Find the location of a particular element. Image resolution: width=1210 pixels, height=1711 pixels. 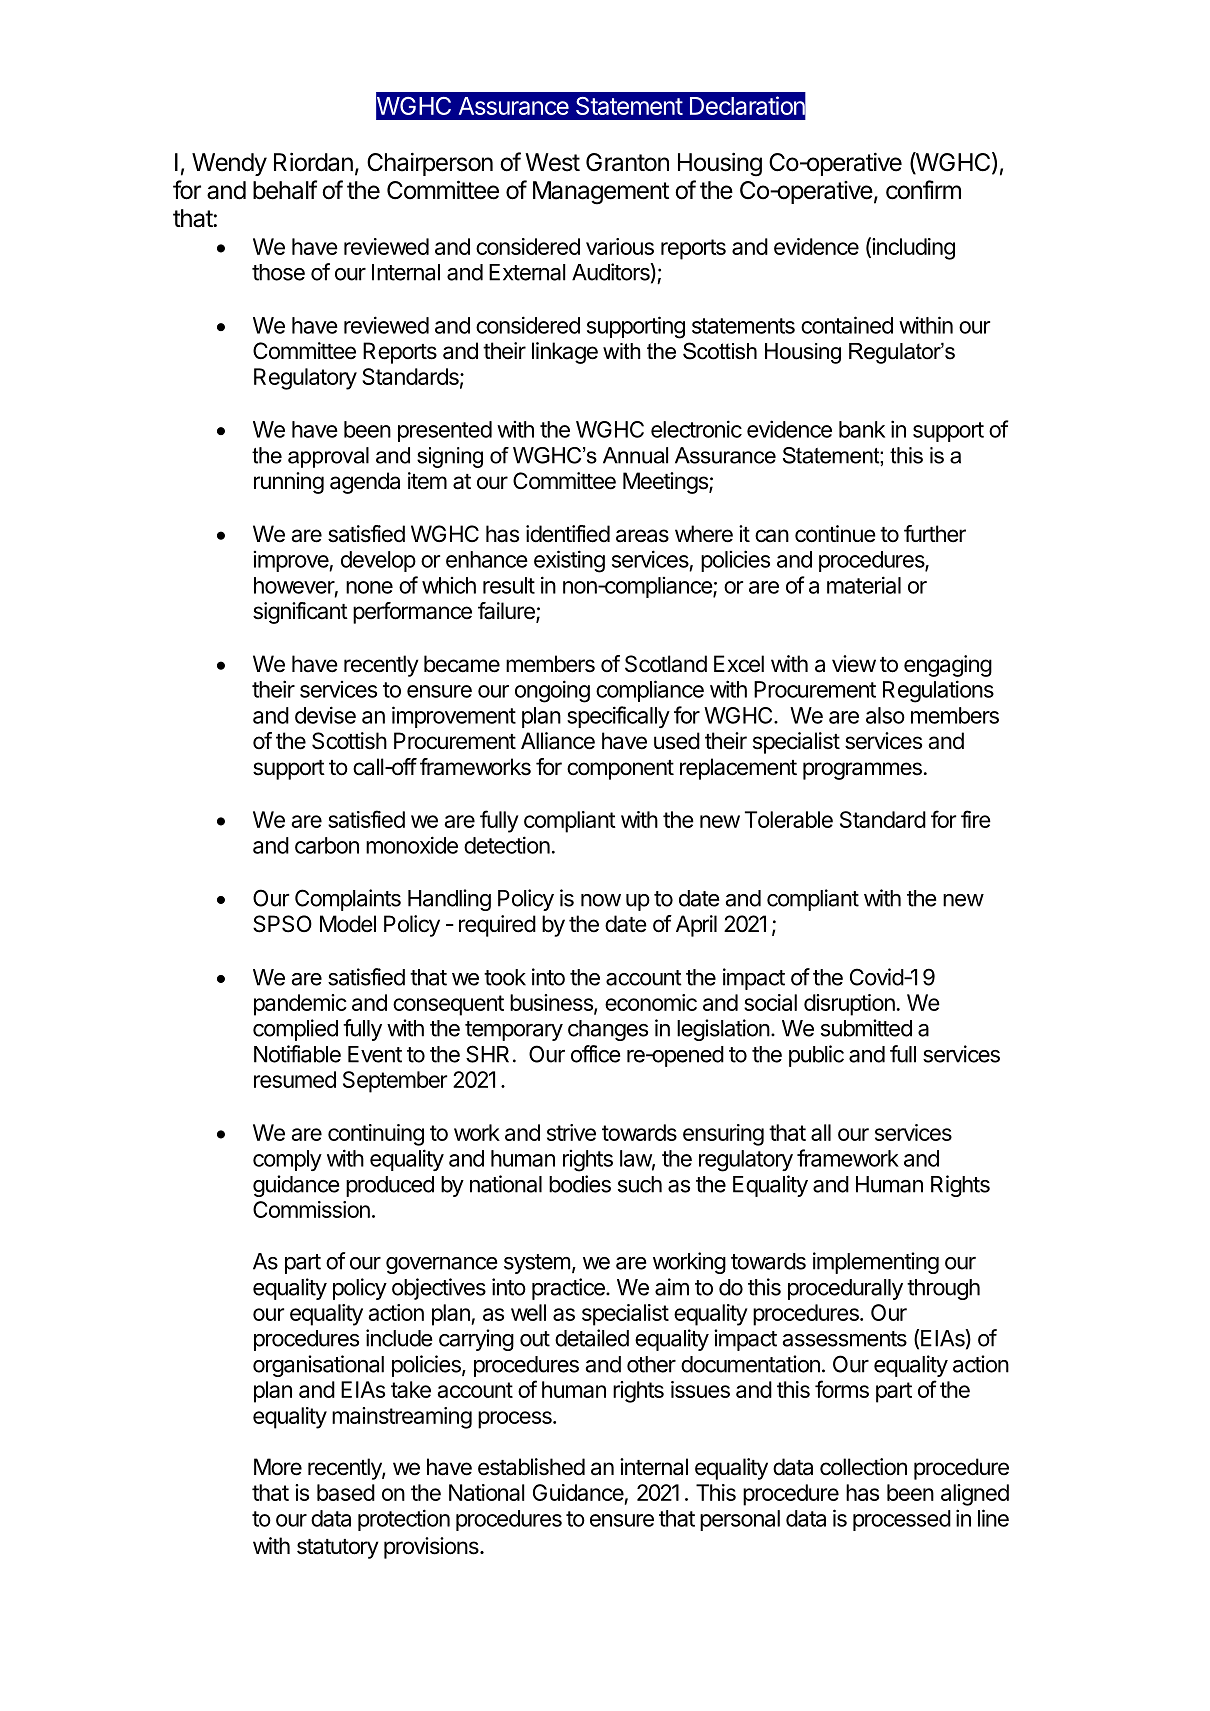

Scotland is located at coordinates (666, 664).
